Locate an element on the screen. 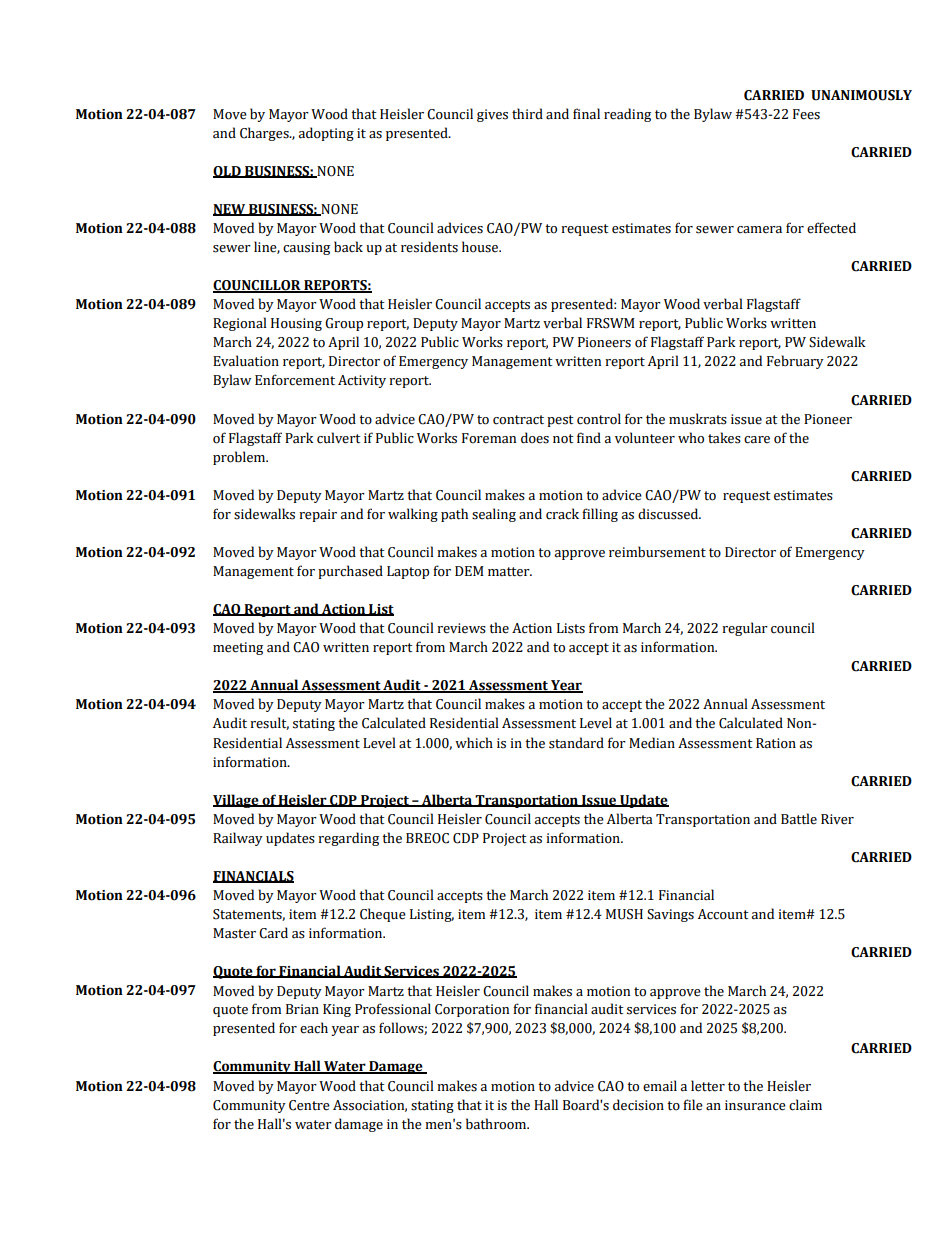  Centre is located at coordinates (309, 1105).
